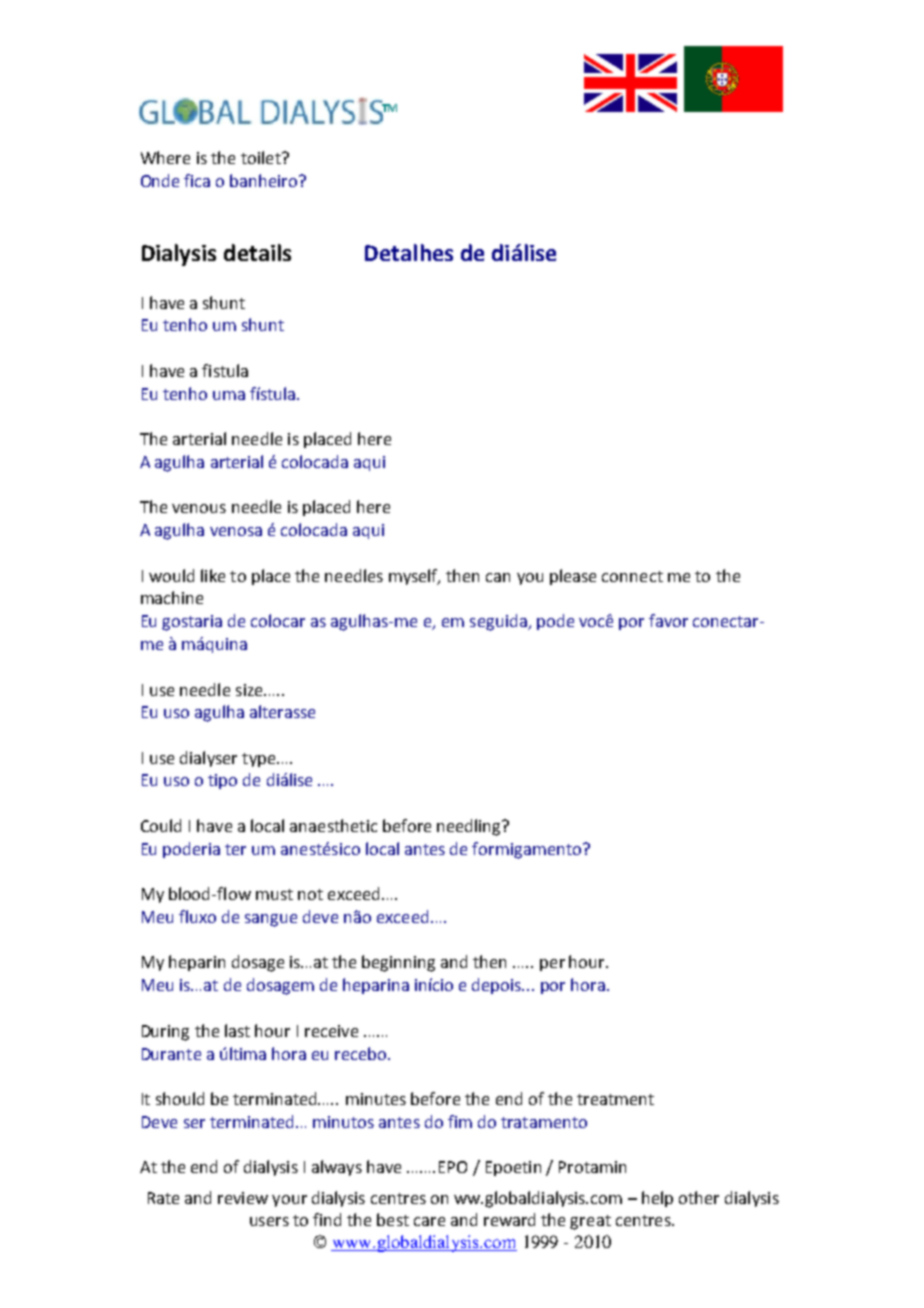 Image resolution: width=924 pixels, height=1308 pixels. What do you see at coordinates (262, 157) in the document?
I see `toilet` at bounding box center [262, 157].
